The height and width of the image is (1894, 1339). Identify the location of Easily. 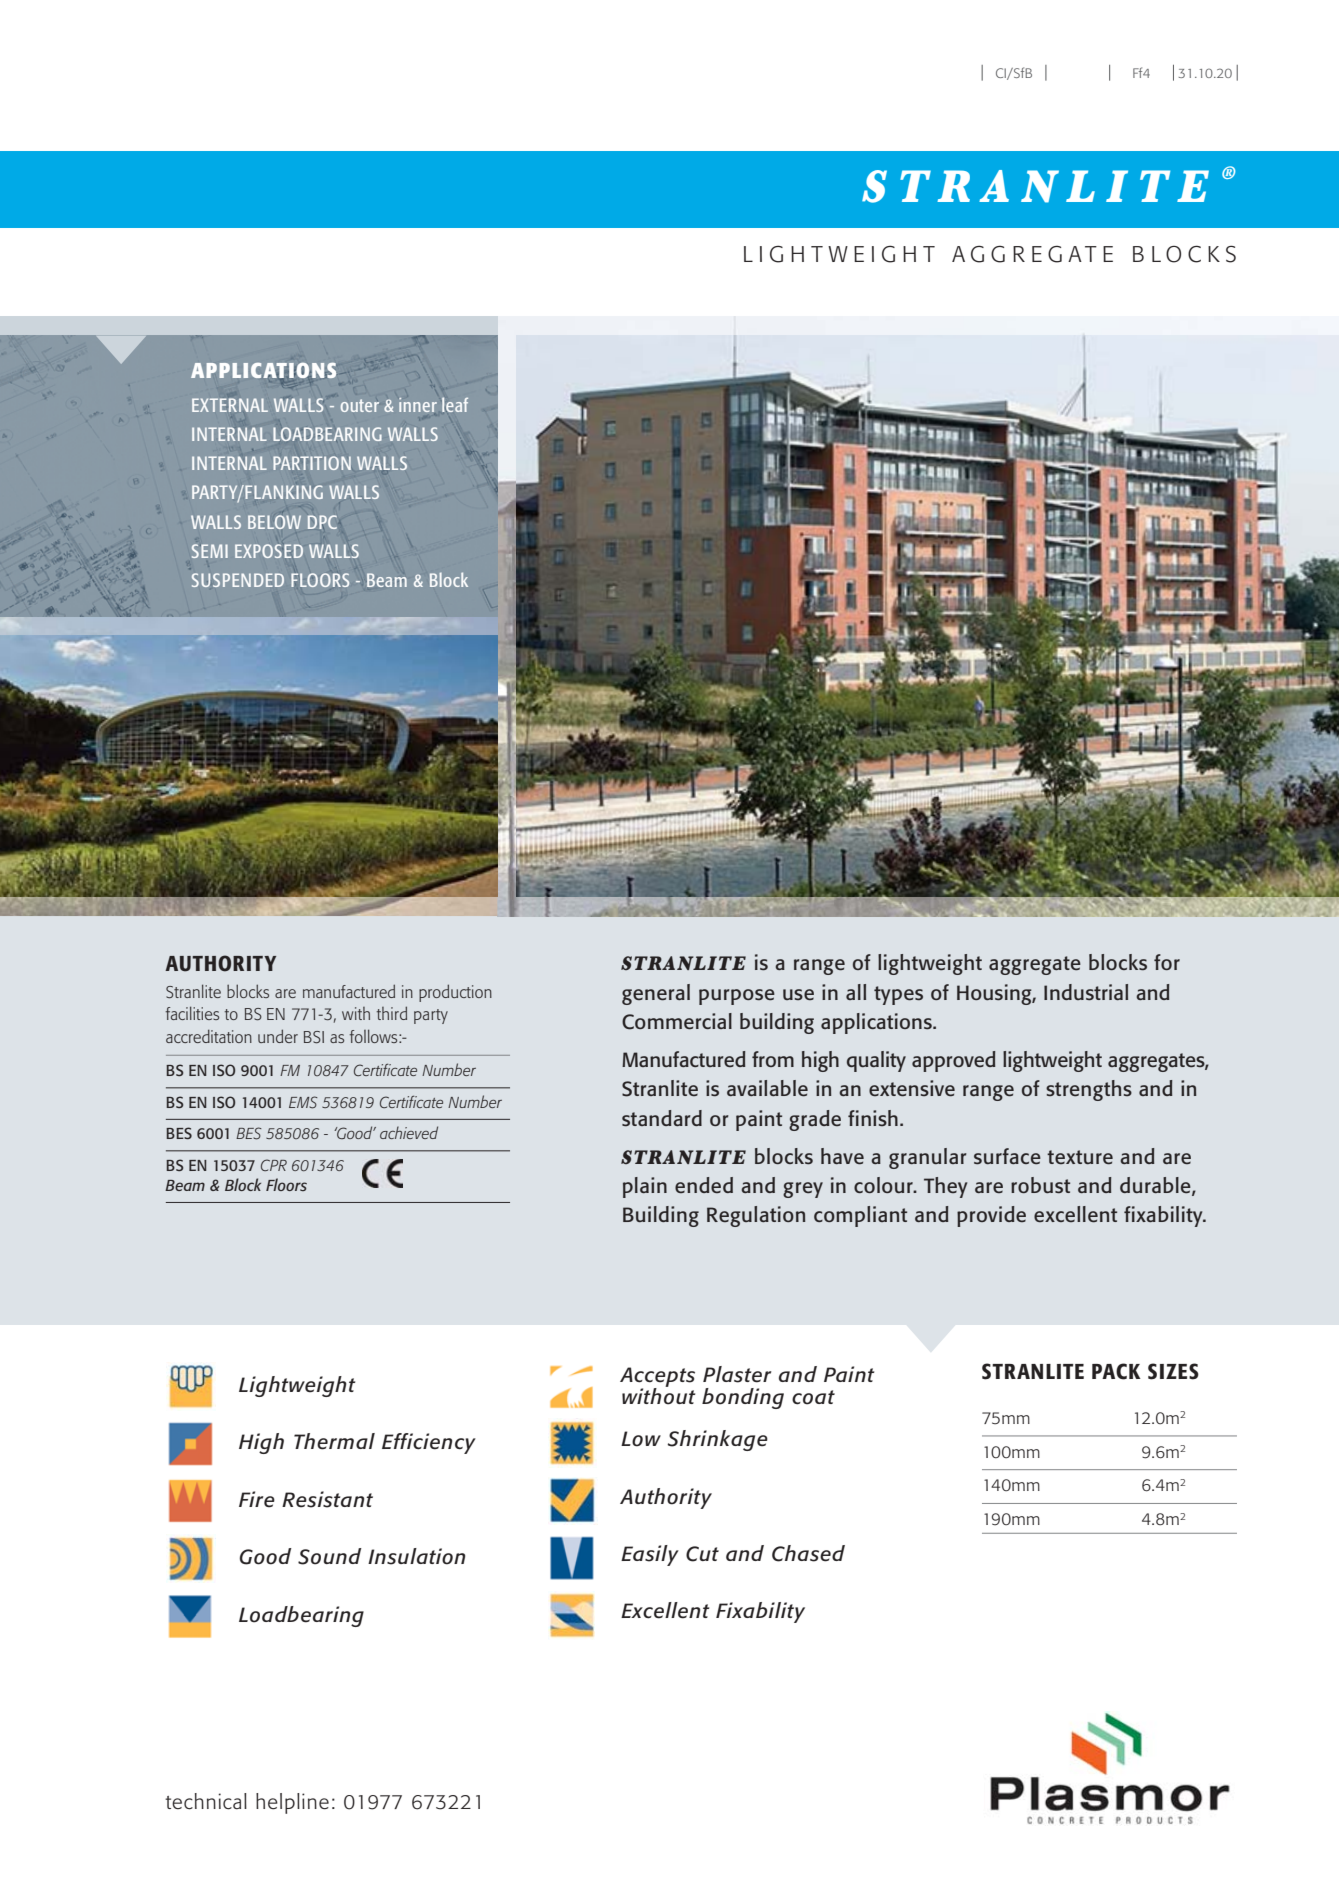
(650, 1555).
